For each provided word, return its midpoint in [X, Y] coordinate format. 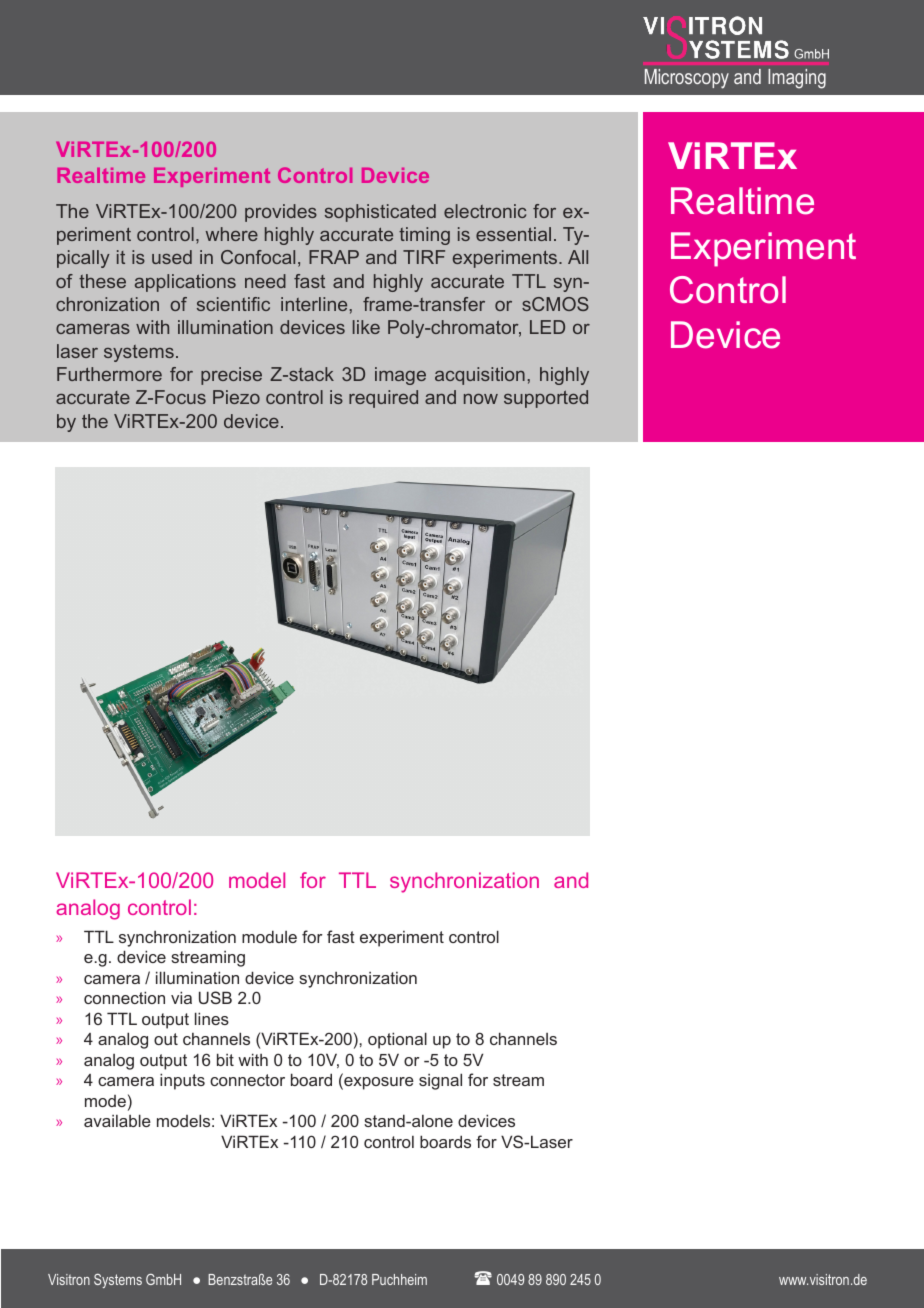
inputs [182, 1081]
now [481, 399]
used [172, 257]
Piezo [236, 397]
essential [513, 234]
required [383, 399]
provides [281, 213]
